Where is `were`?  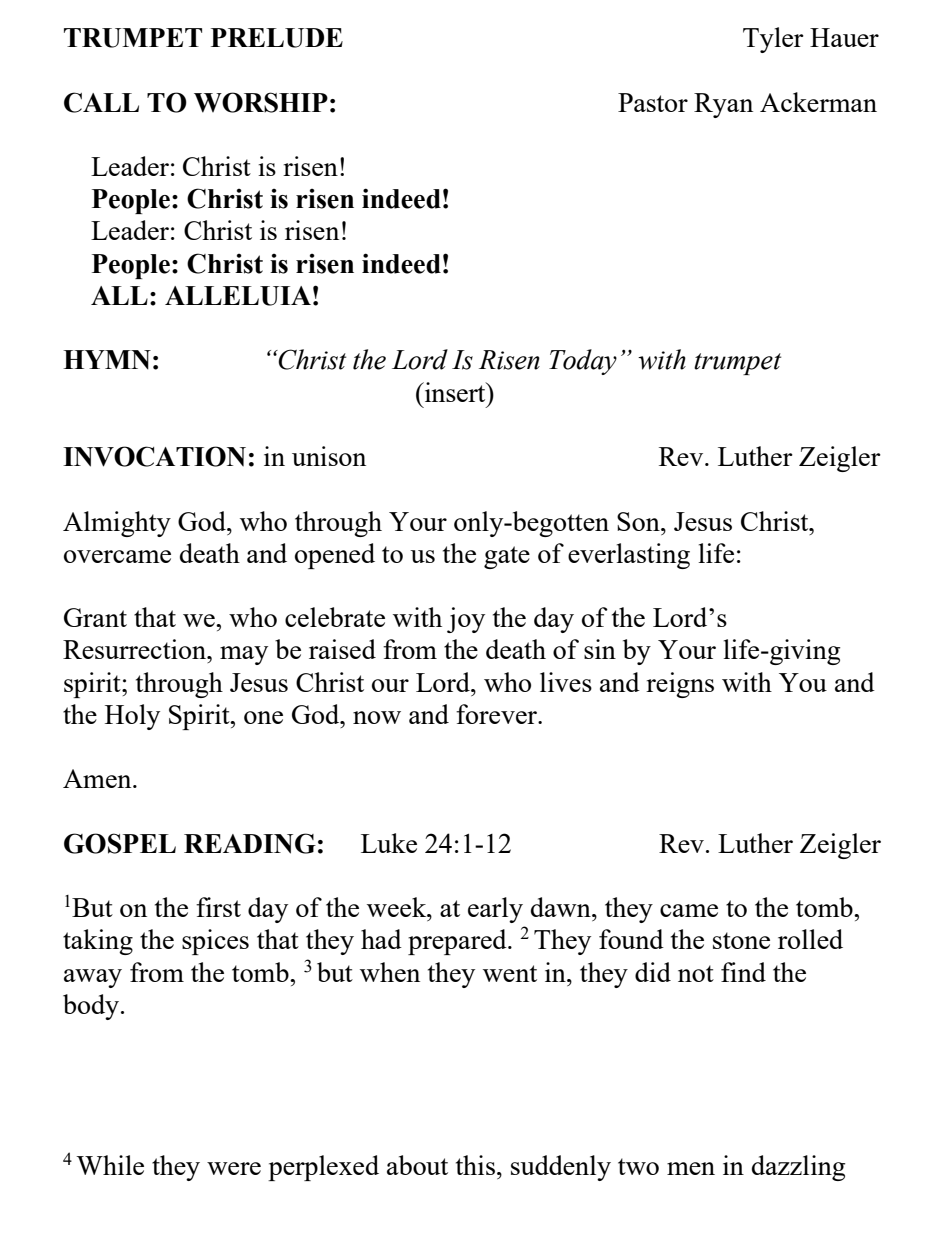 were is located at coordinates (234, 1168).
